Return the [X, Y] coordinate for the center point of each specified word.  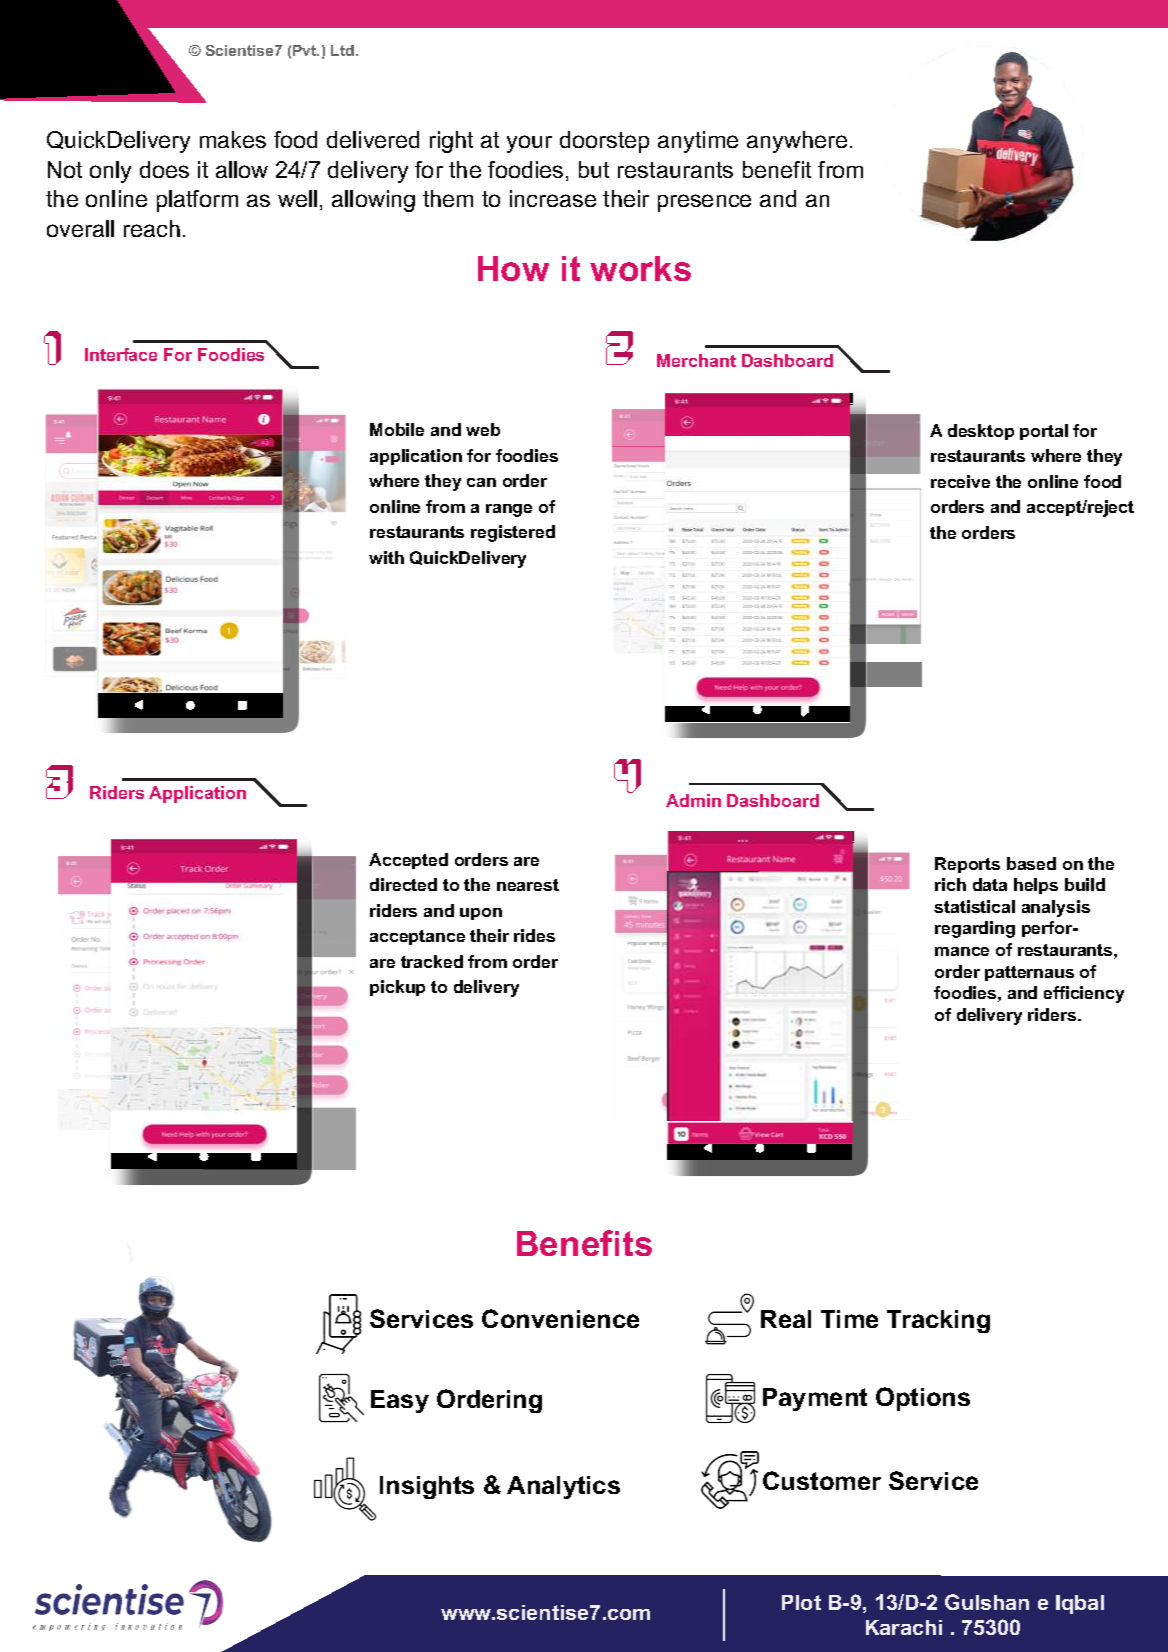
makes [233, 139]
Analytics [563, 1487]
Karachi [904, 1627]
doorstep [604, 142]
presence [704, 203]
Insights [427, 1487]
